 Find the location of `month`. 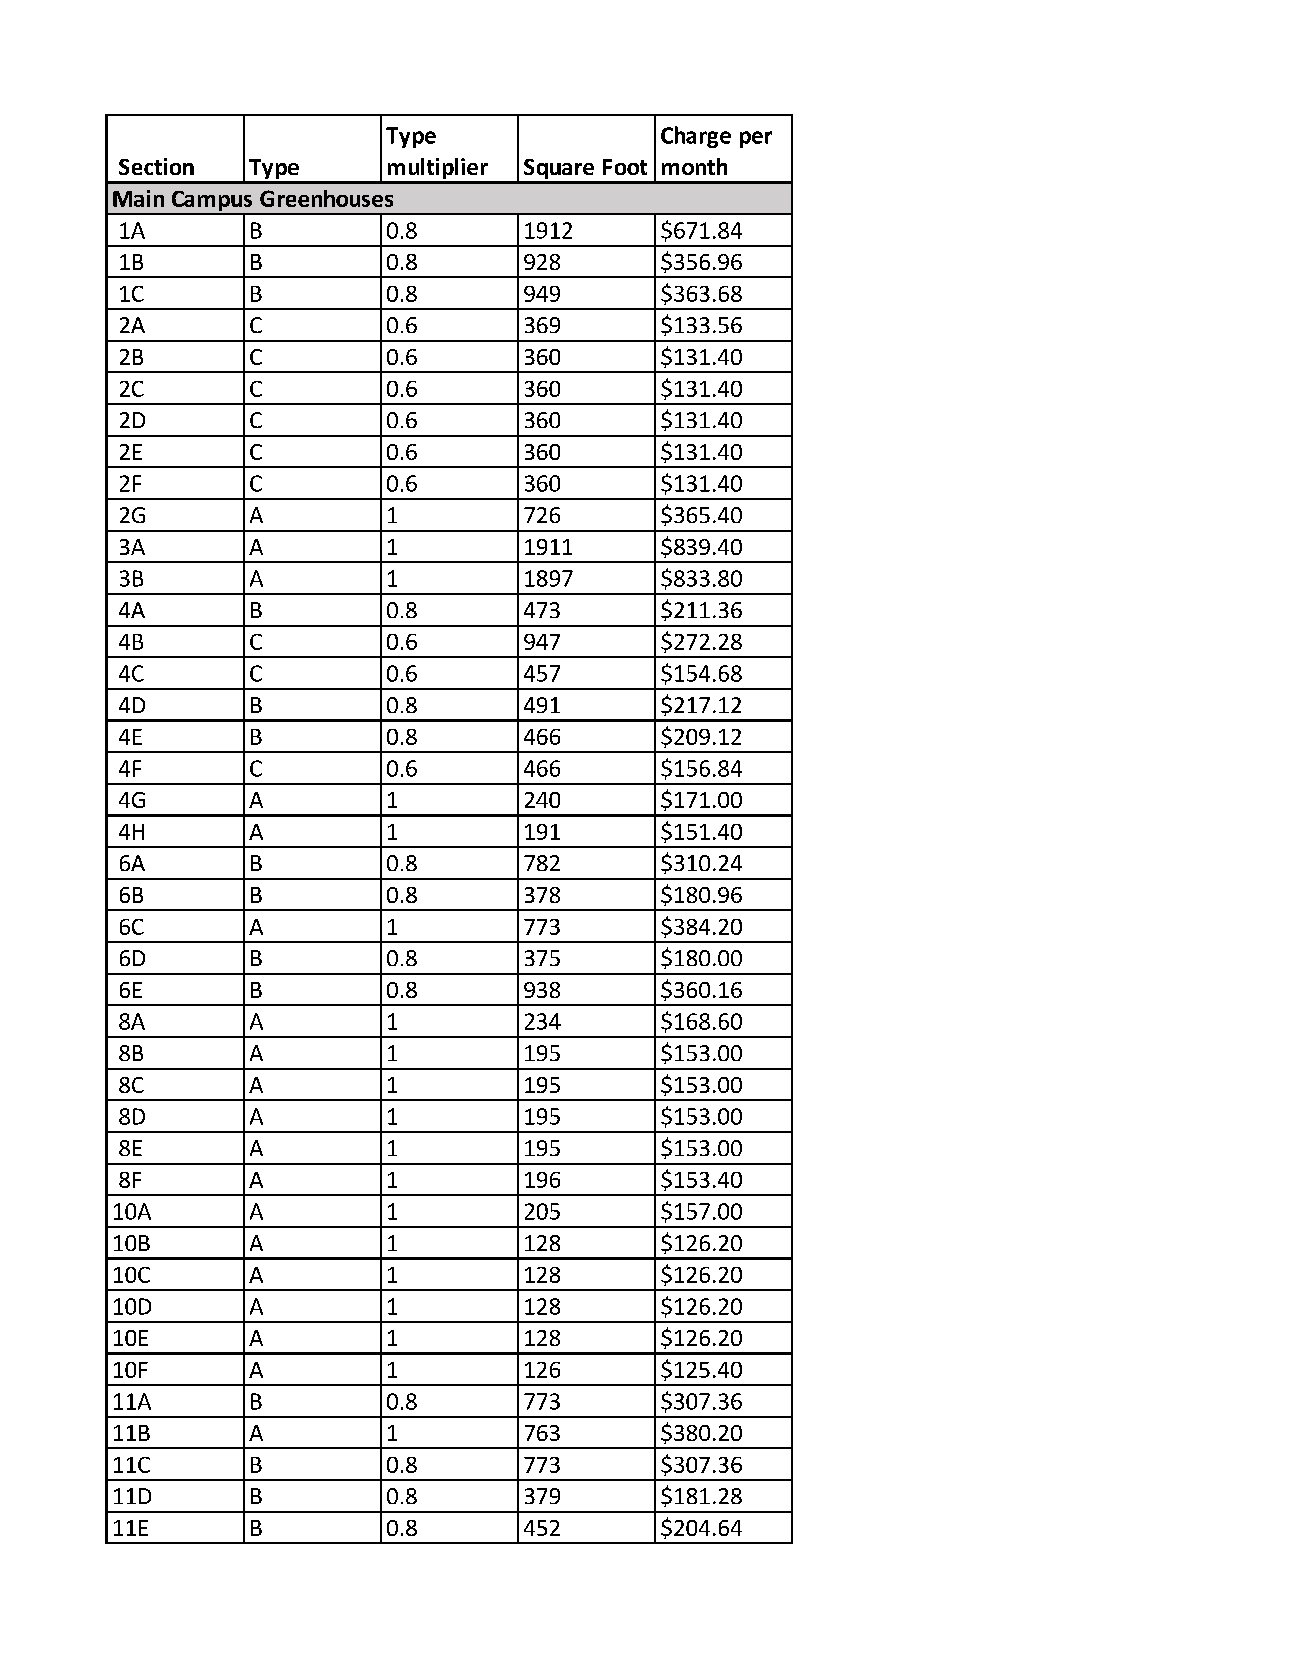

month is located at coordinates (694, 166).
